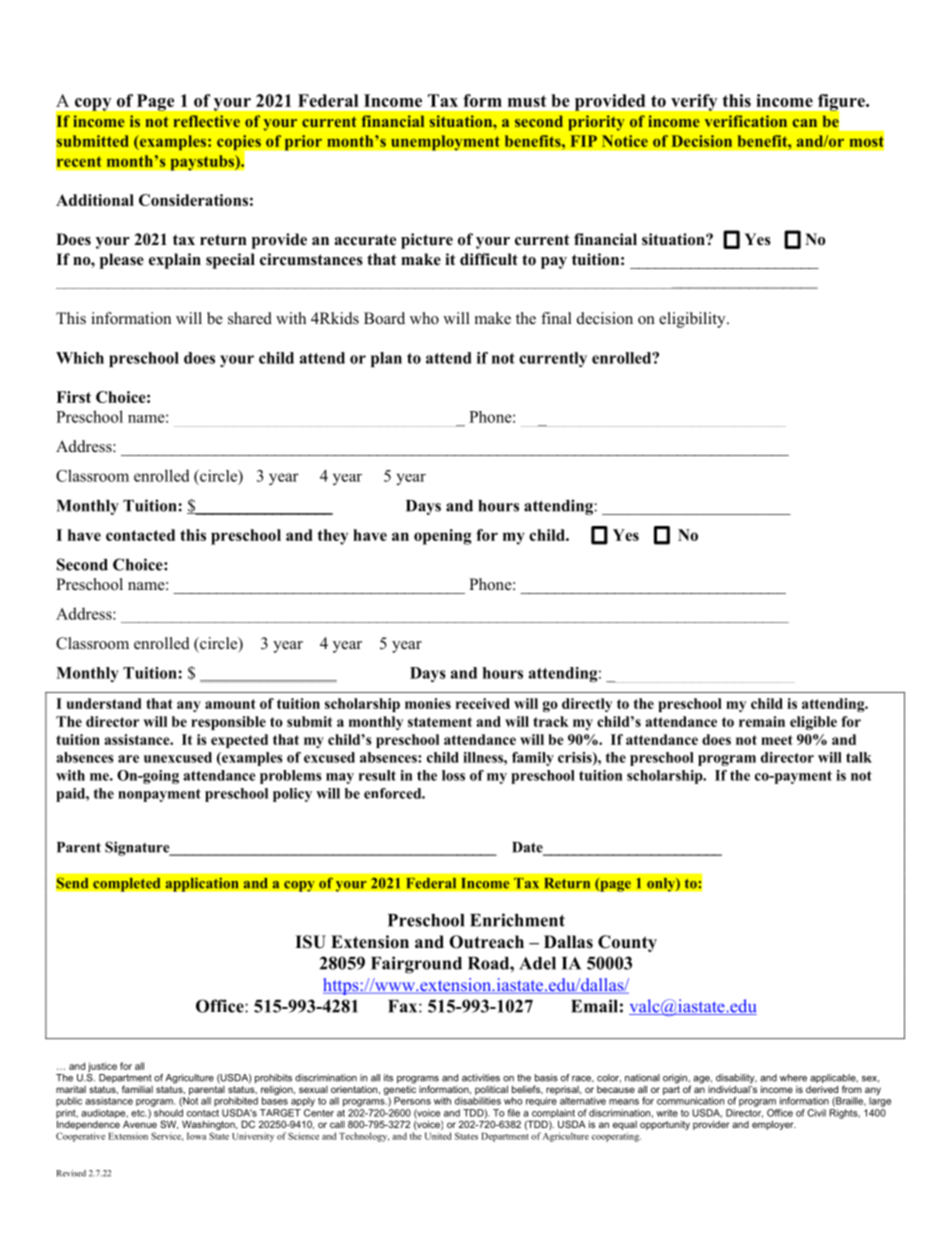 The height and width of the page is (1233, 952). Describe the element at coordinates (762, 721) in the page. I see `remain` at that location.
